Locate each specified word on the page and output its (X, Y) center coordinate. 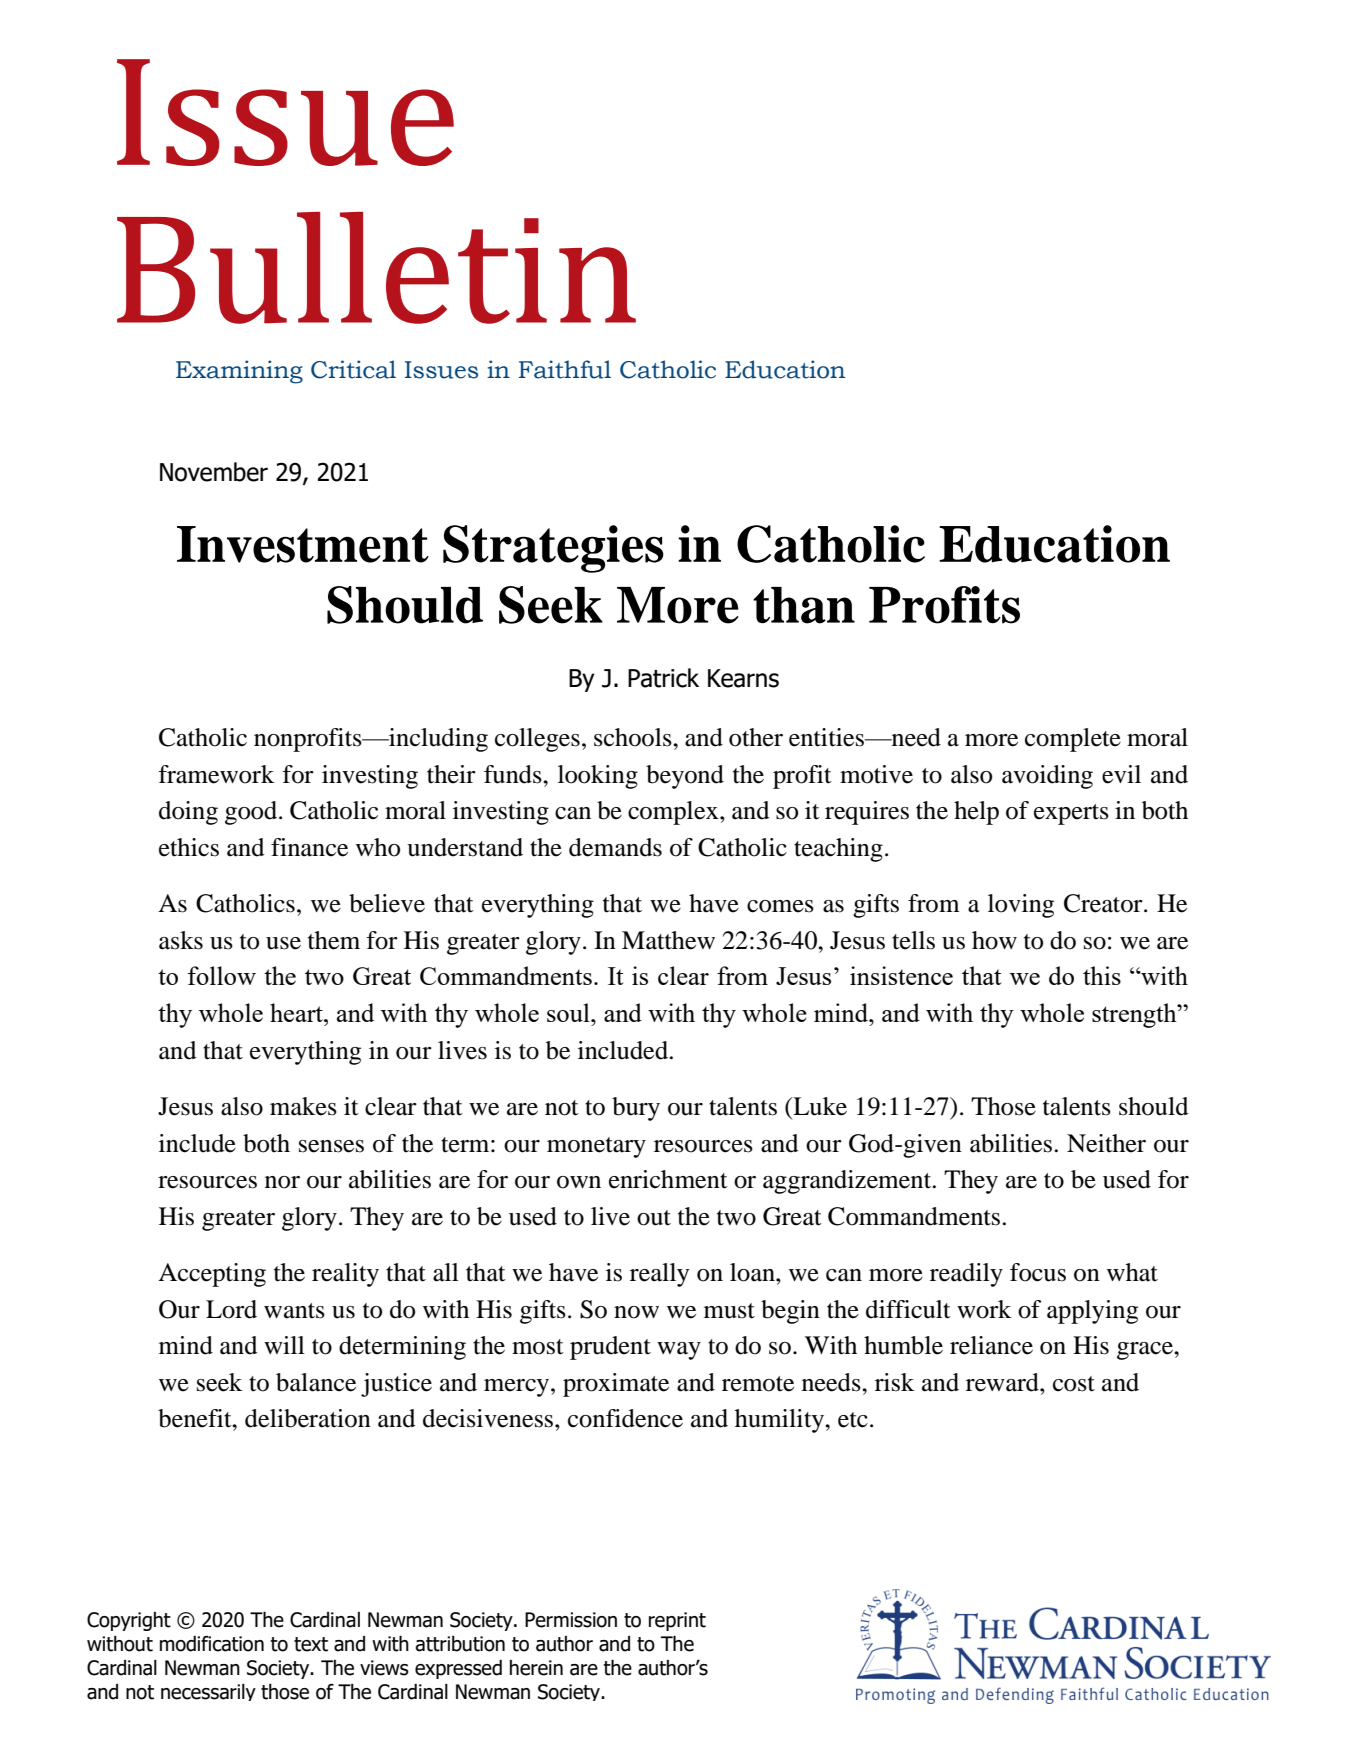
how (994, 940)
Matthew (668, 940)
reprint (677, 1621)
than (804, 605)
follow (222, 975)
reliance (991, 1345)
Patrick (663, 678)
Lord (231, 1309)
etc (853, 1420)
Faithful (565, 369)
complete (1073, 740)
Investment (303, 544)
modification (212, 1644)
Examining (239, 372)
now (636, 1312)
